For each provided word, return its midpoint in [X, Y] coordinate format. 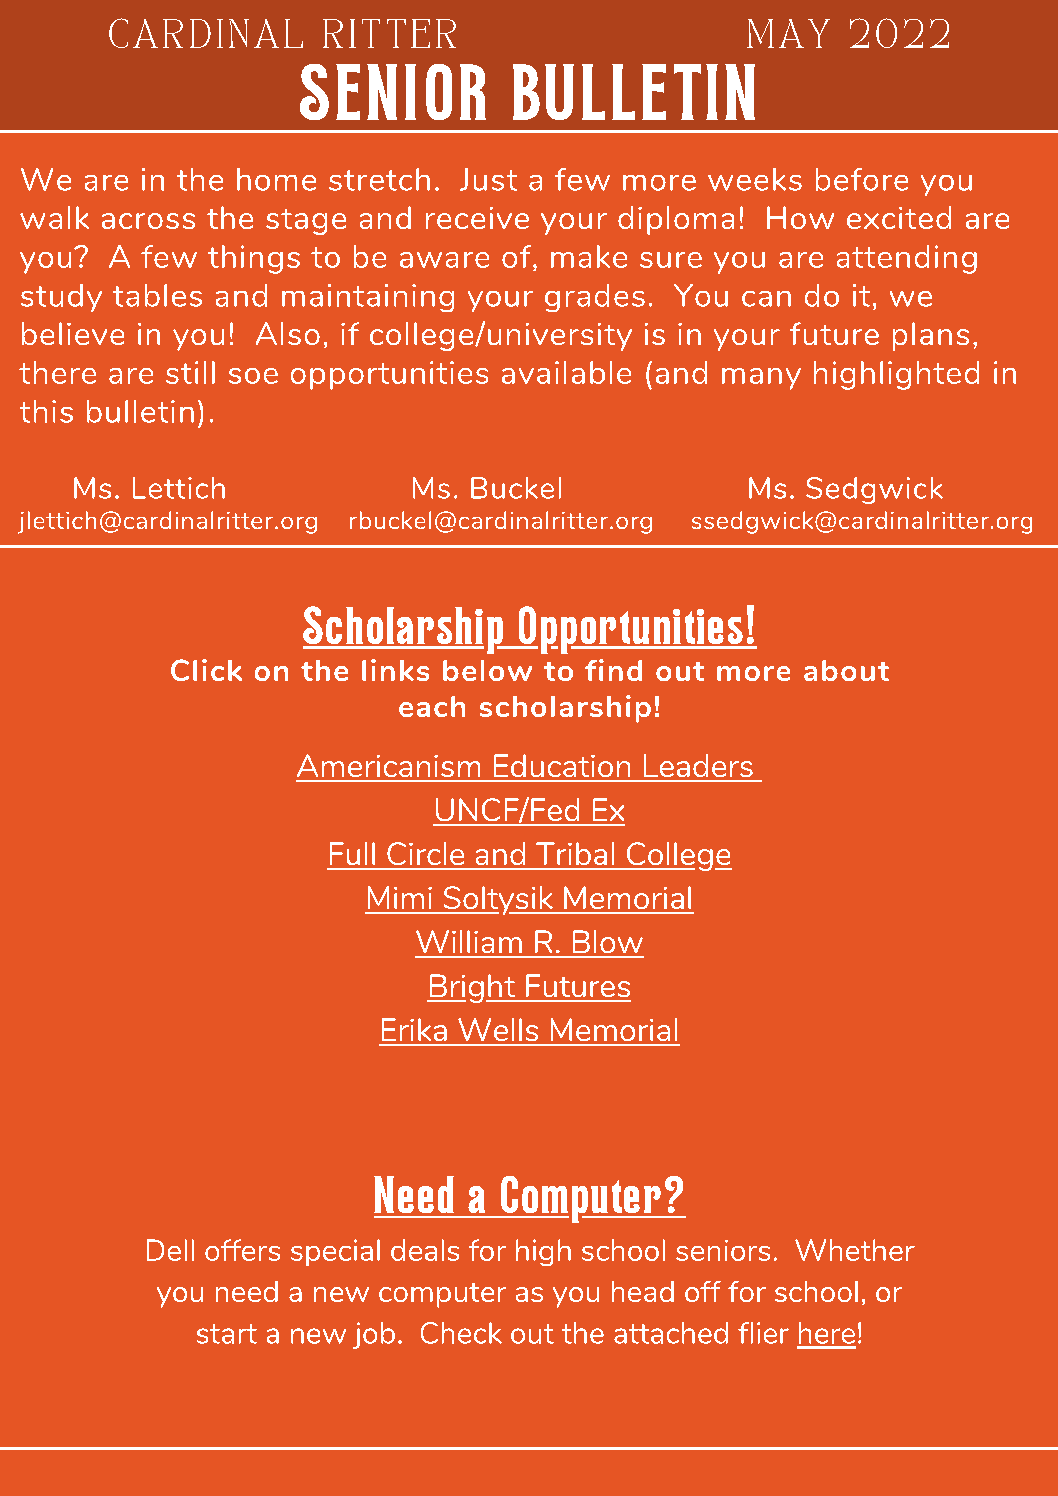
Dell [170, 1250]
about [846, 670]
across [148, 221]
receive [477, 218]
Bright [472, 988]
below [487, 670]
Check [461, 1333]
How [800, 217]
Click [206, 670]
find [613, 670]
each [432, 706]
